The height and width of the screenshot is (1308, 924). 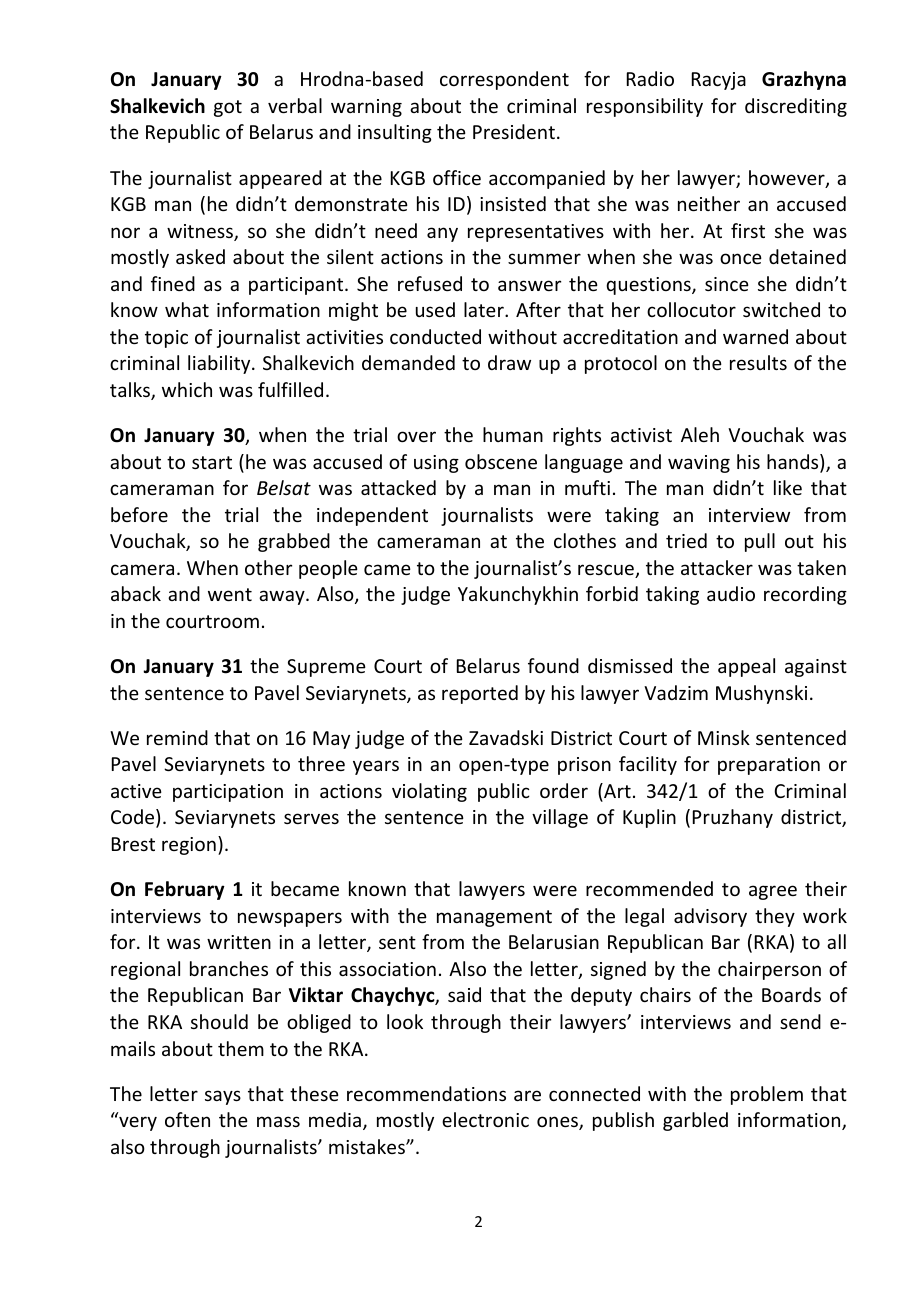 I want to click on often, so click(x=187, y=1119).
